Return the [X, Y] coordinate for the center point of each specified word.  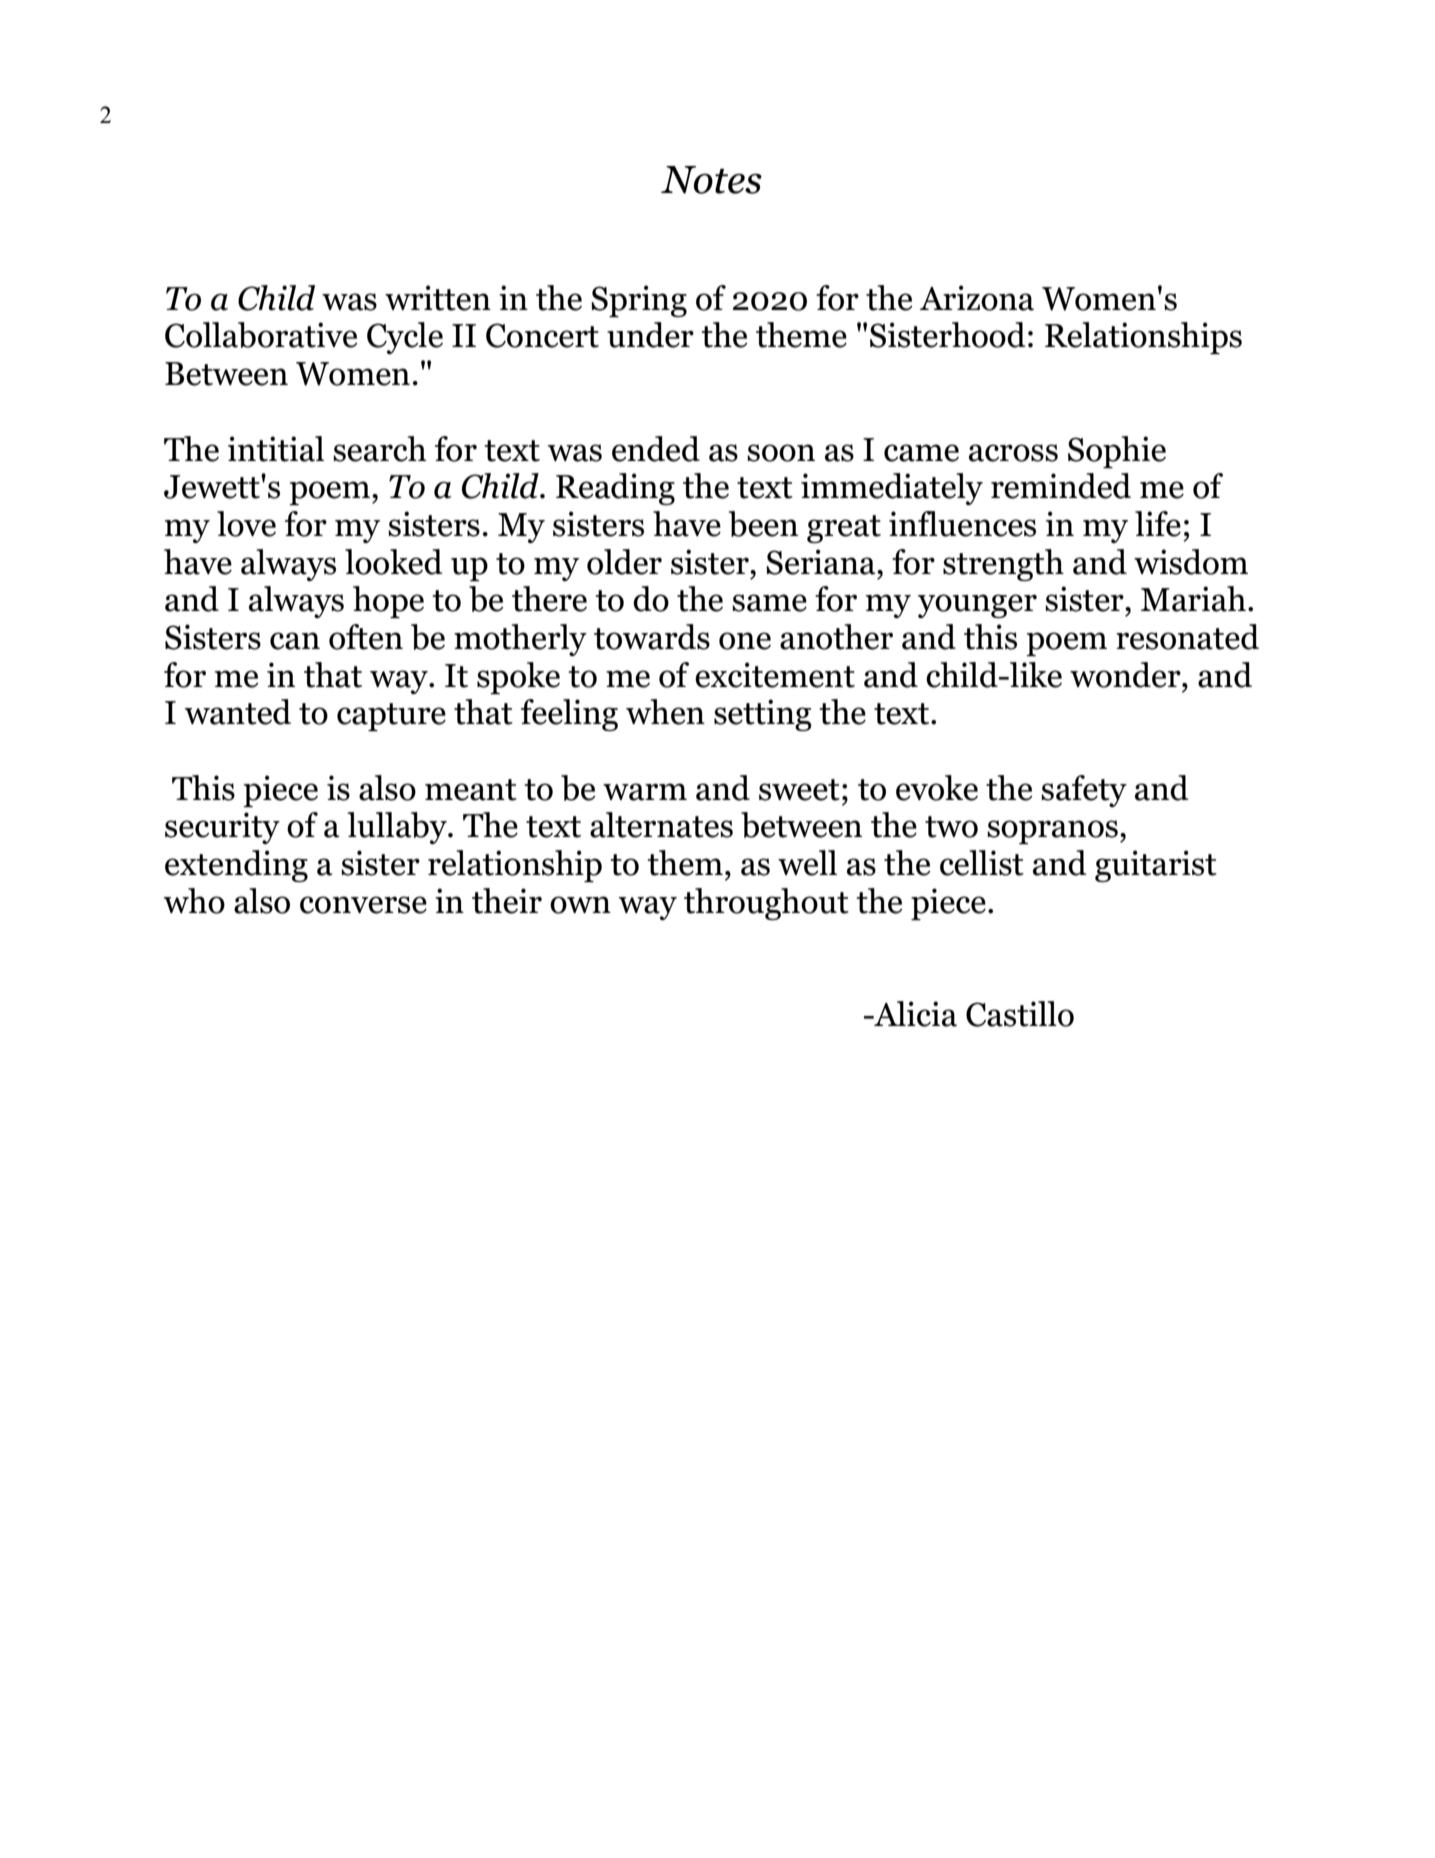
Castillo [1020, 1014]
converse [363, 905]
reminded [1061, 486]
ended [656, 449]
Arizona [977, 298]
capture [391, 717]
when [665, 712]
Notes [711, 180]
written [438, 298]
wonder [1126, 675]
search [379, 449]
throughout [766, 904]
